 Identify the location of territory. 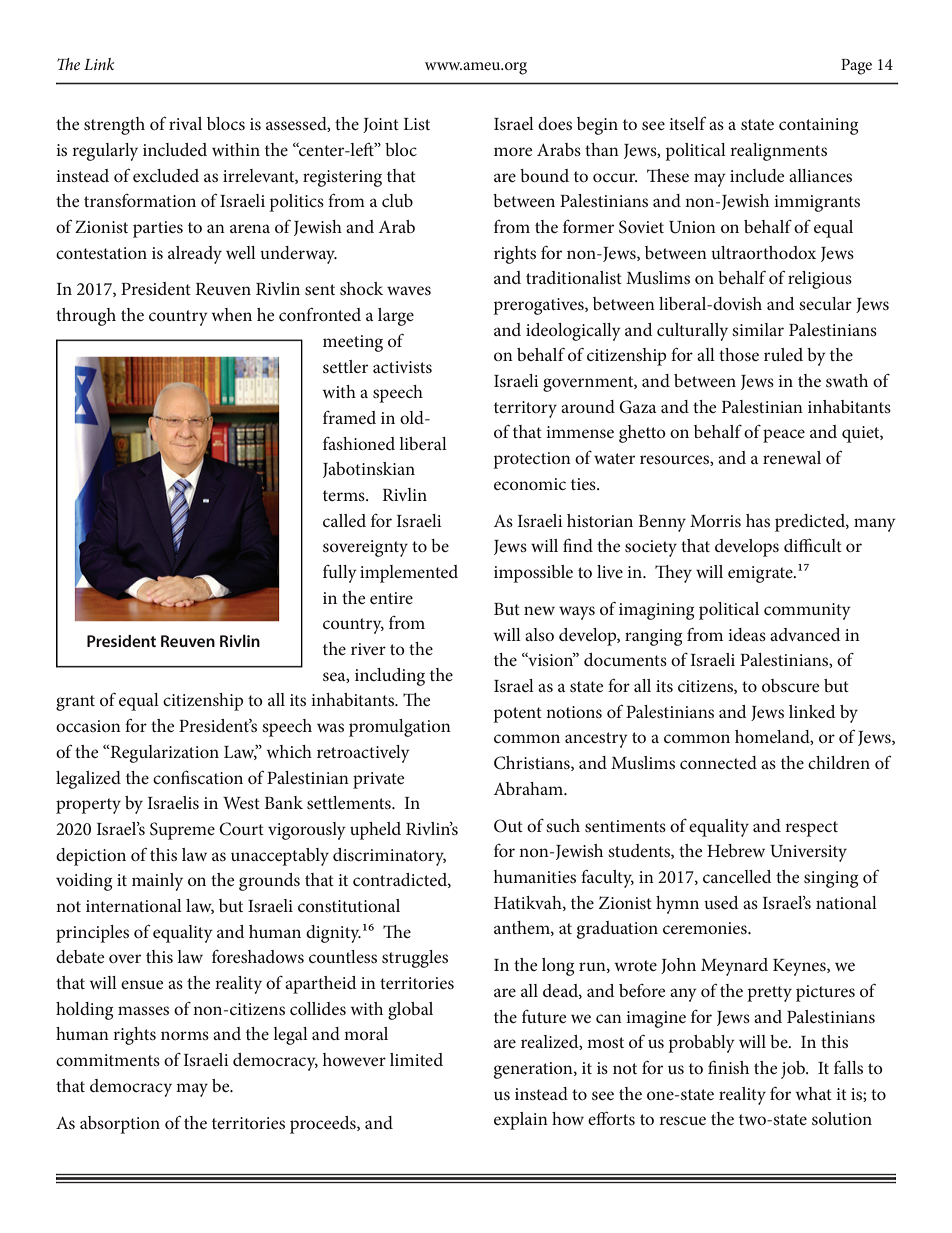
(525, 409).
